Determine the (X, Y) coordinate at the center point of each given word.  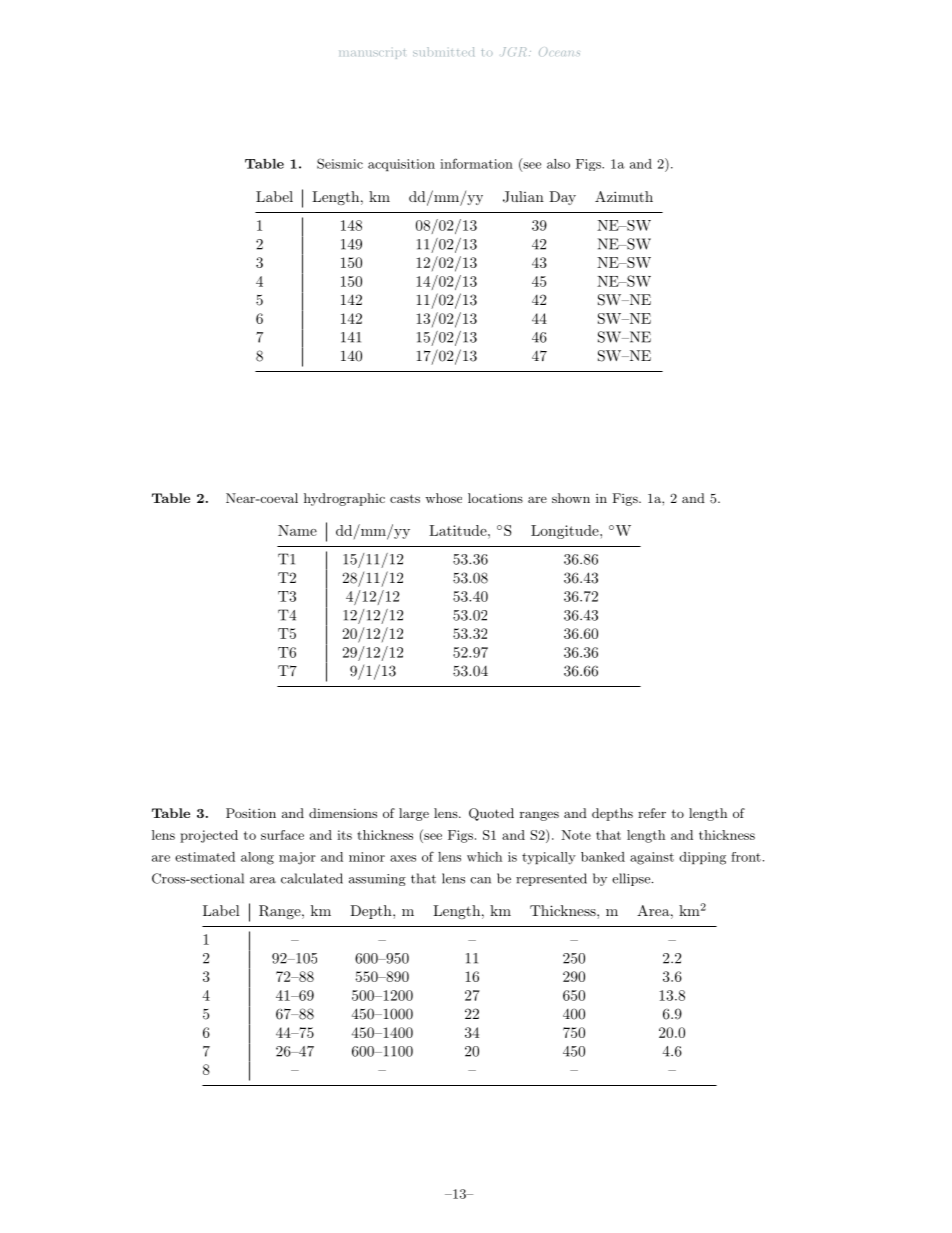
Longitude (566, 532)
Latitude (459, 530)
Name (297, 530)
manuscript (372, 54)
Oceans (559, 52)
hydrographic (344, 499)
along (257, 858)
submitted (443, 51)
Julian (523, 197)
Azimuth (624, 196)
